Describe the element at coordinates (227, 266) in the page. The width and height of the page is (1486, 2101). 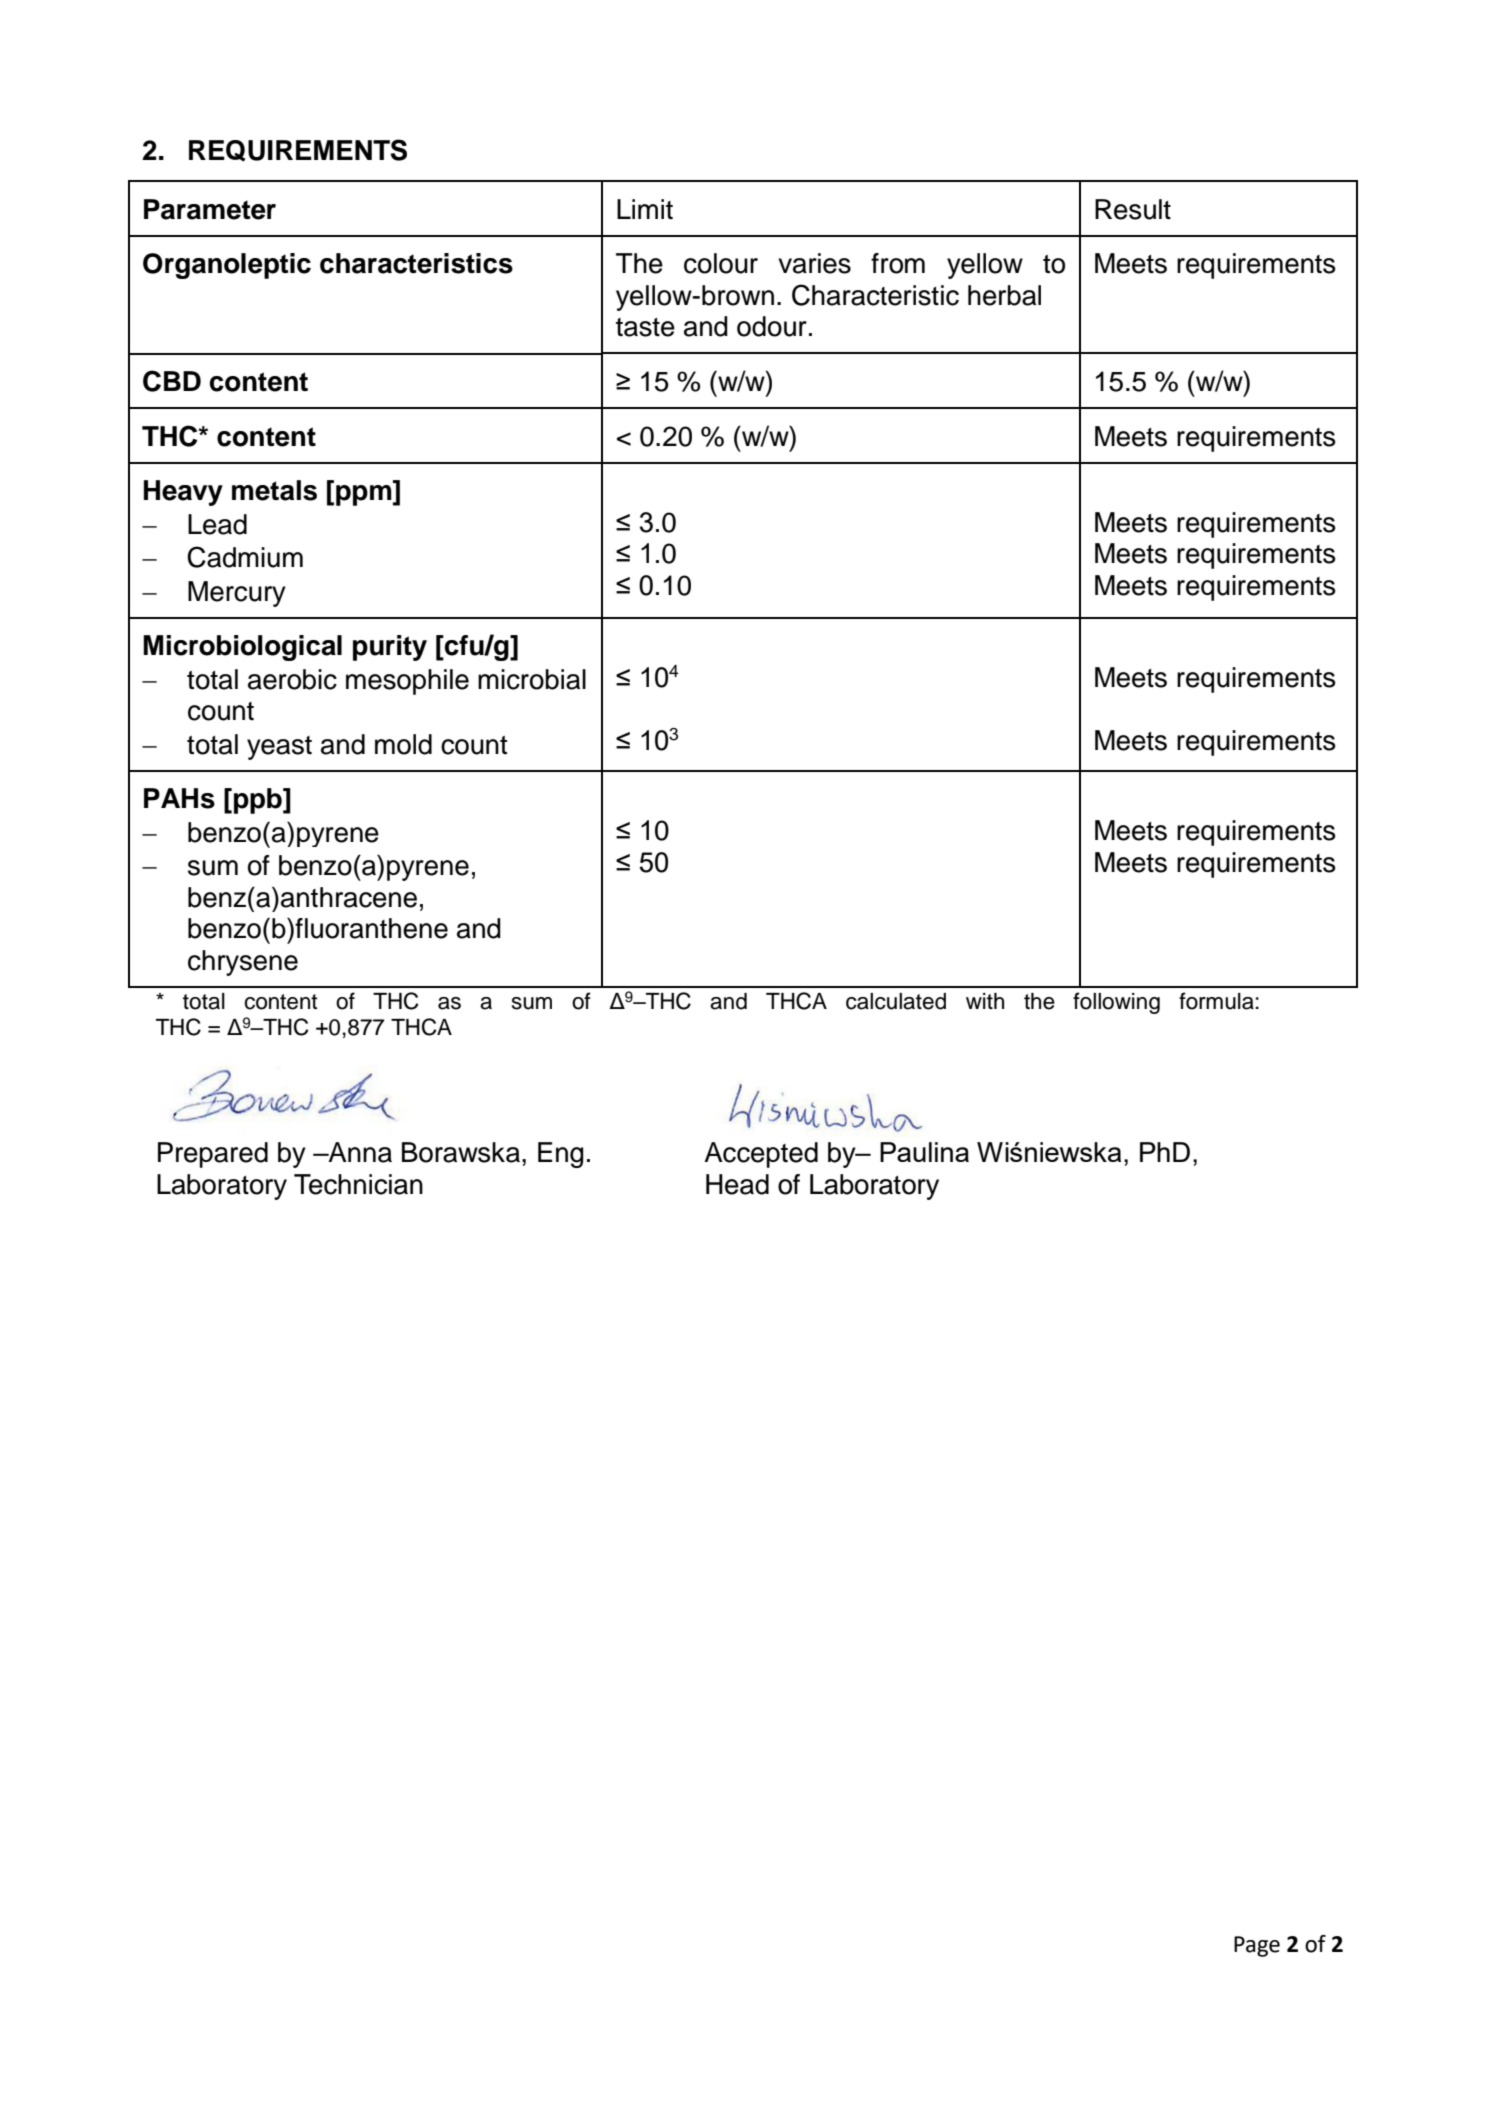
I see `Organoleptic` at that location.
